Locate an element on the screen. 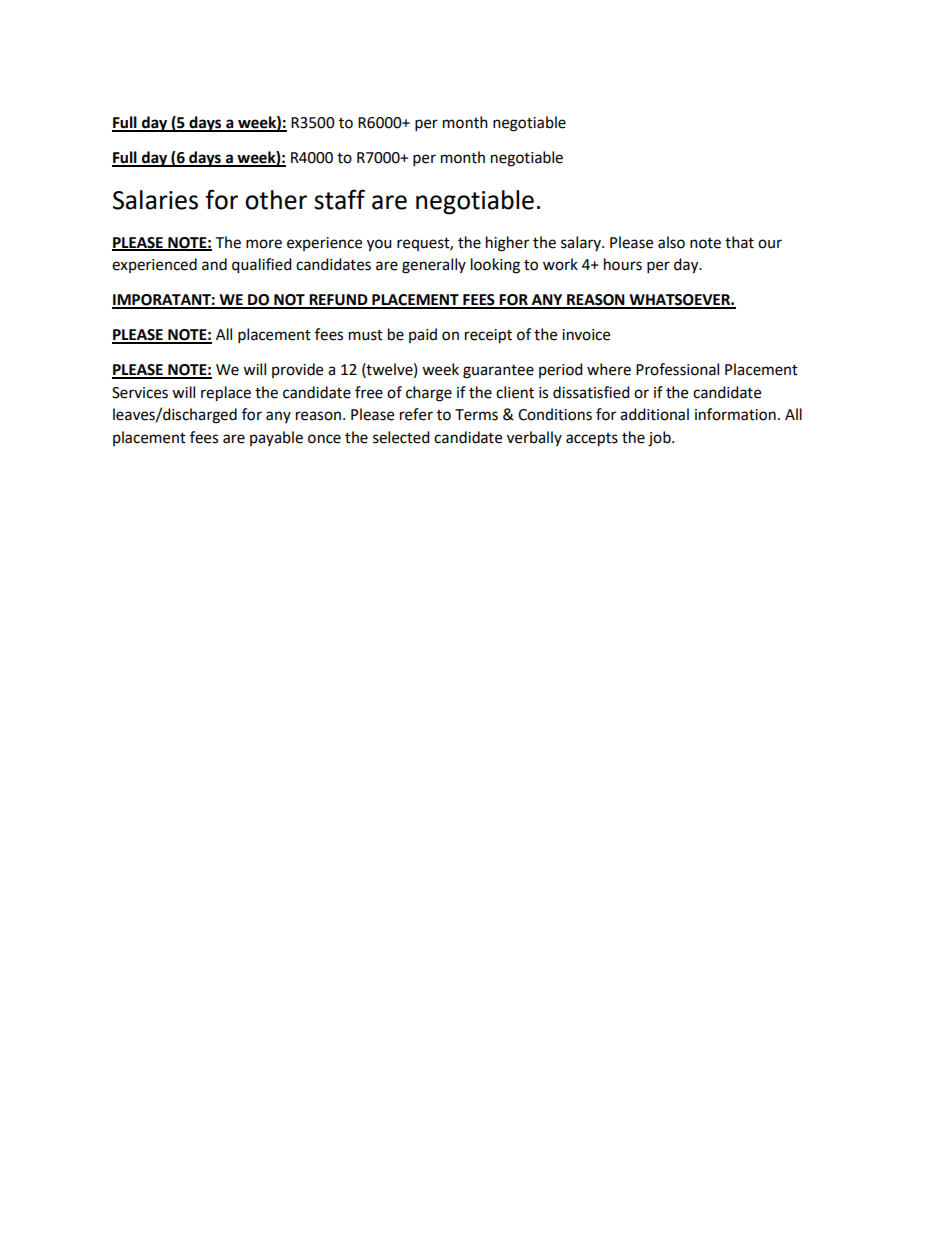 The height and width of the screenshot is (1233, 952). guarantee is located at coordinates (498, 372).
